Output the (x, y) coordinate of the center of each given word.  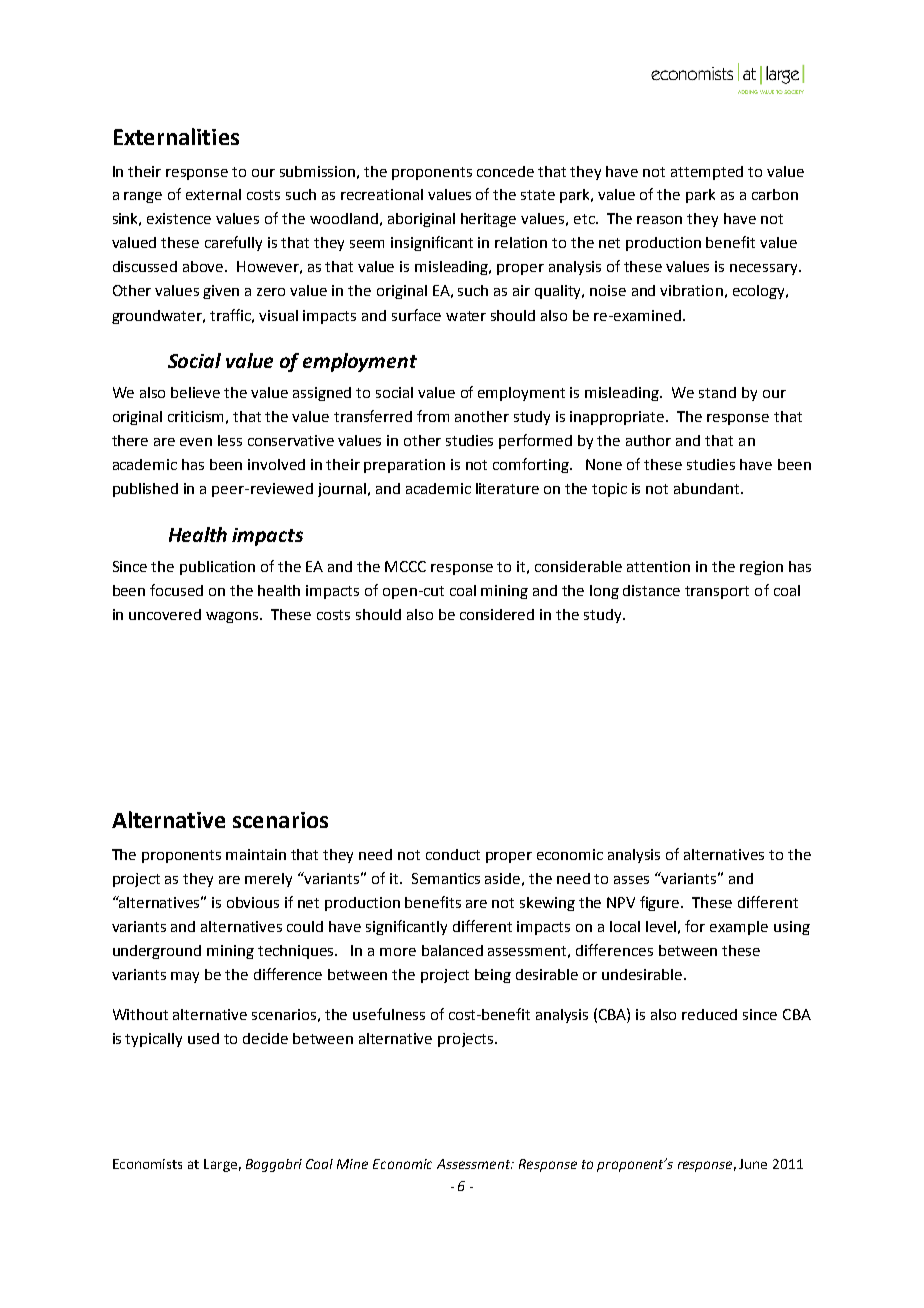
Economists (147, 1164)
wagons (233, 617)
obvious (253, 902)
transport (717, 592)
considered (497, 614)
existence (179, 218)
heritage (488, 220)
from (433, 416)
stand (717, 392)
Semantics (446, 878)
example (739, 928)
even (196, 442)
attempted (707, 173)
